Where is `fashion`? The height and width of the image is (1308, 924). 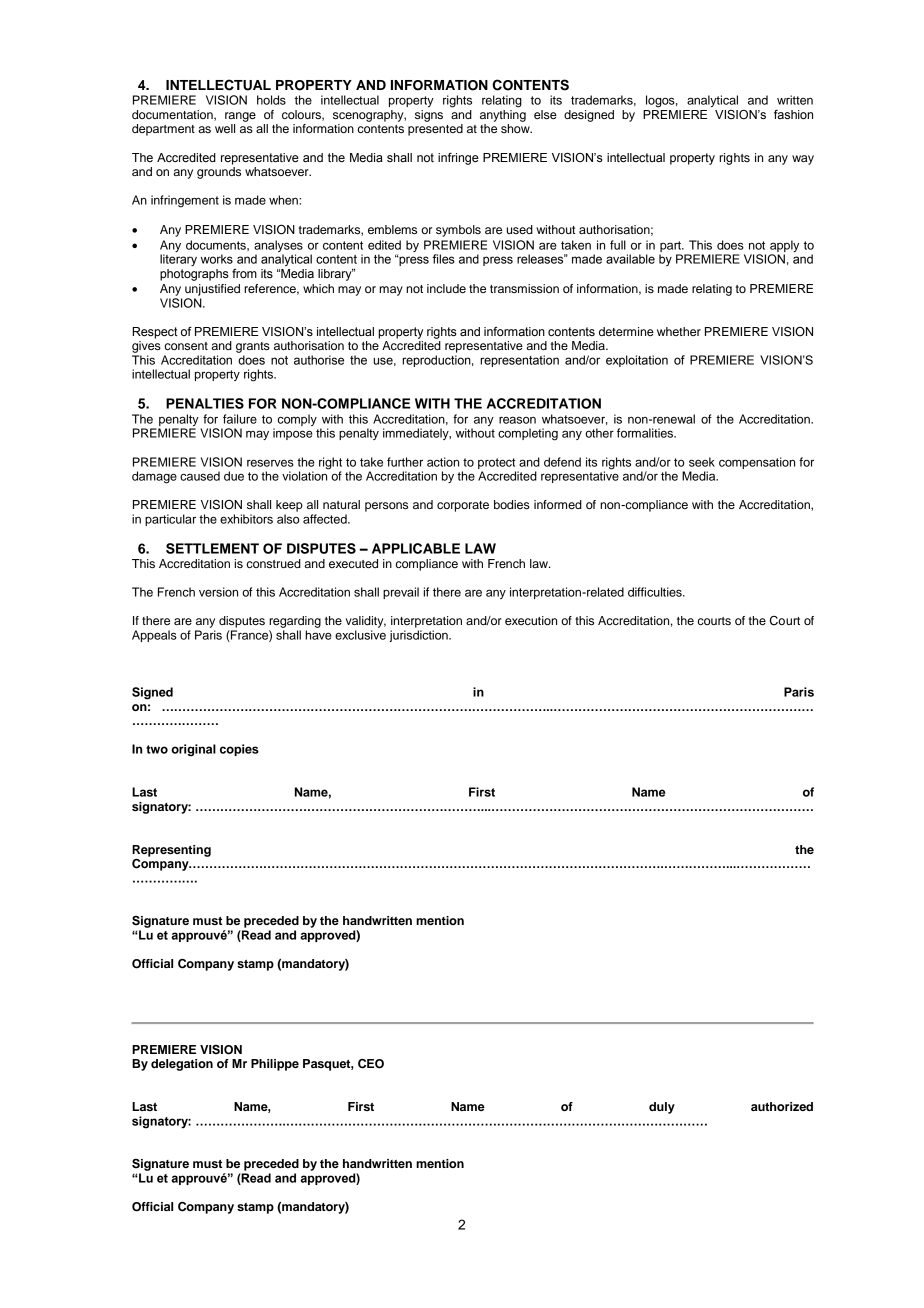
fashion is located at coordinates (793, 115).
